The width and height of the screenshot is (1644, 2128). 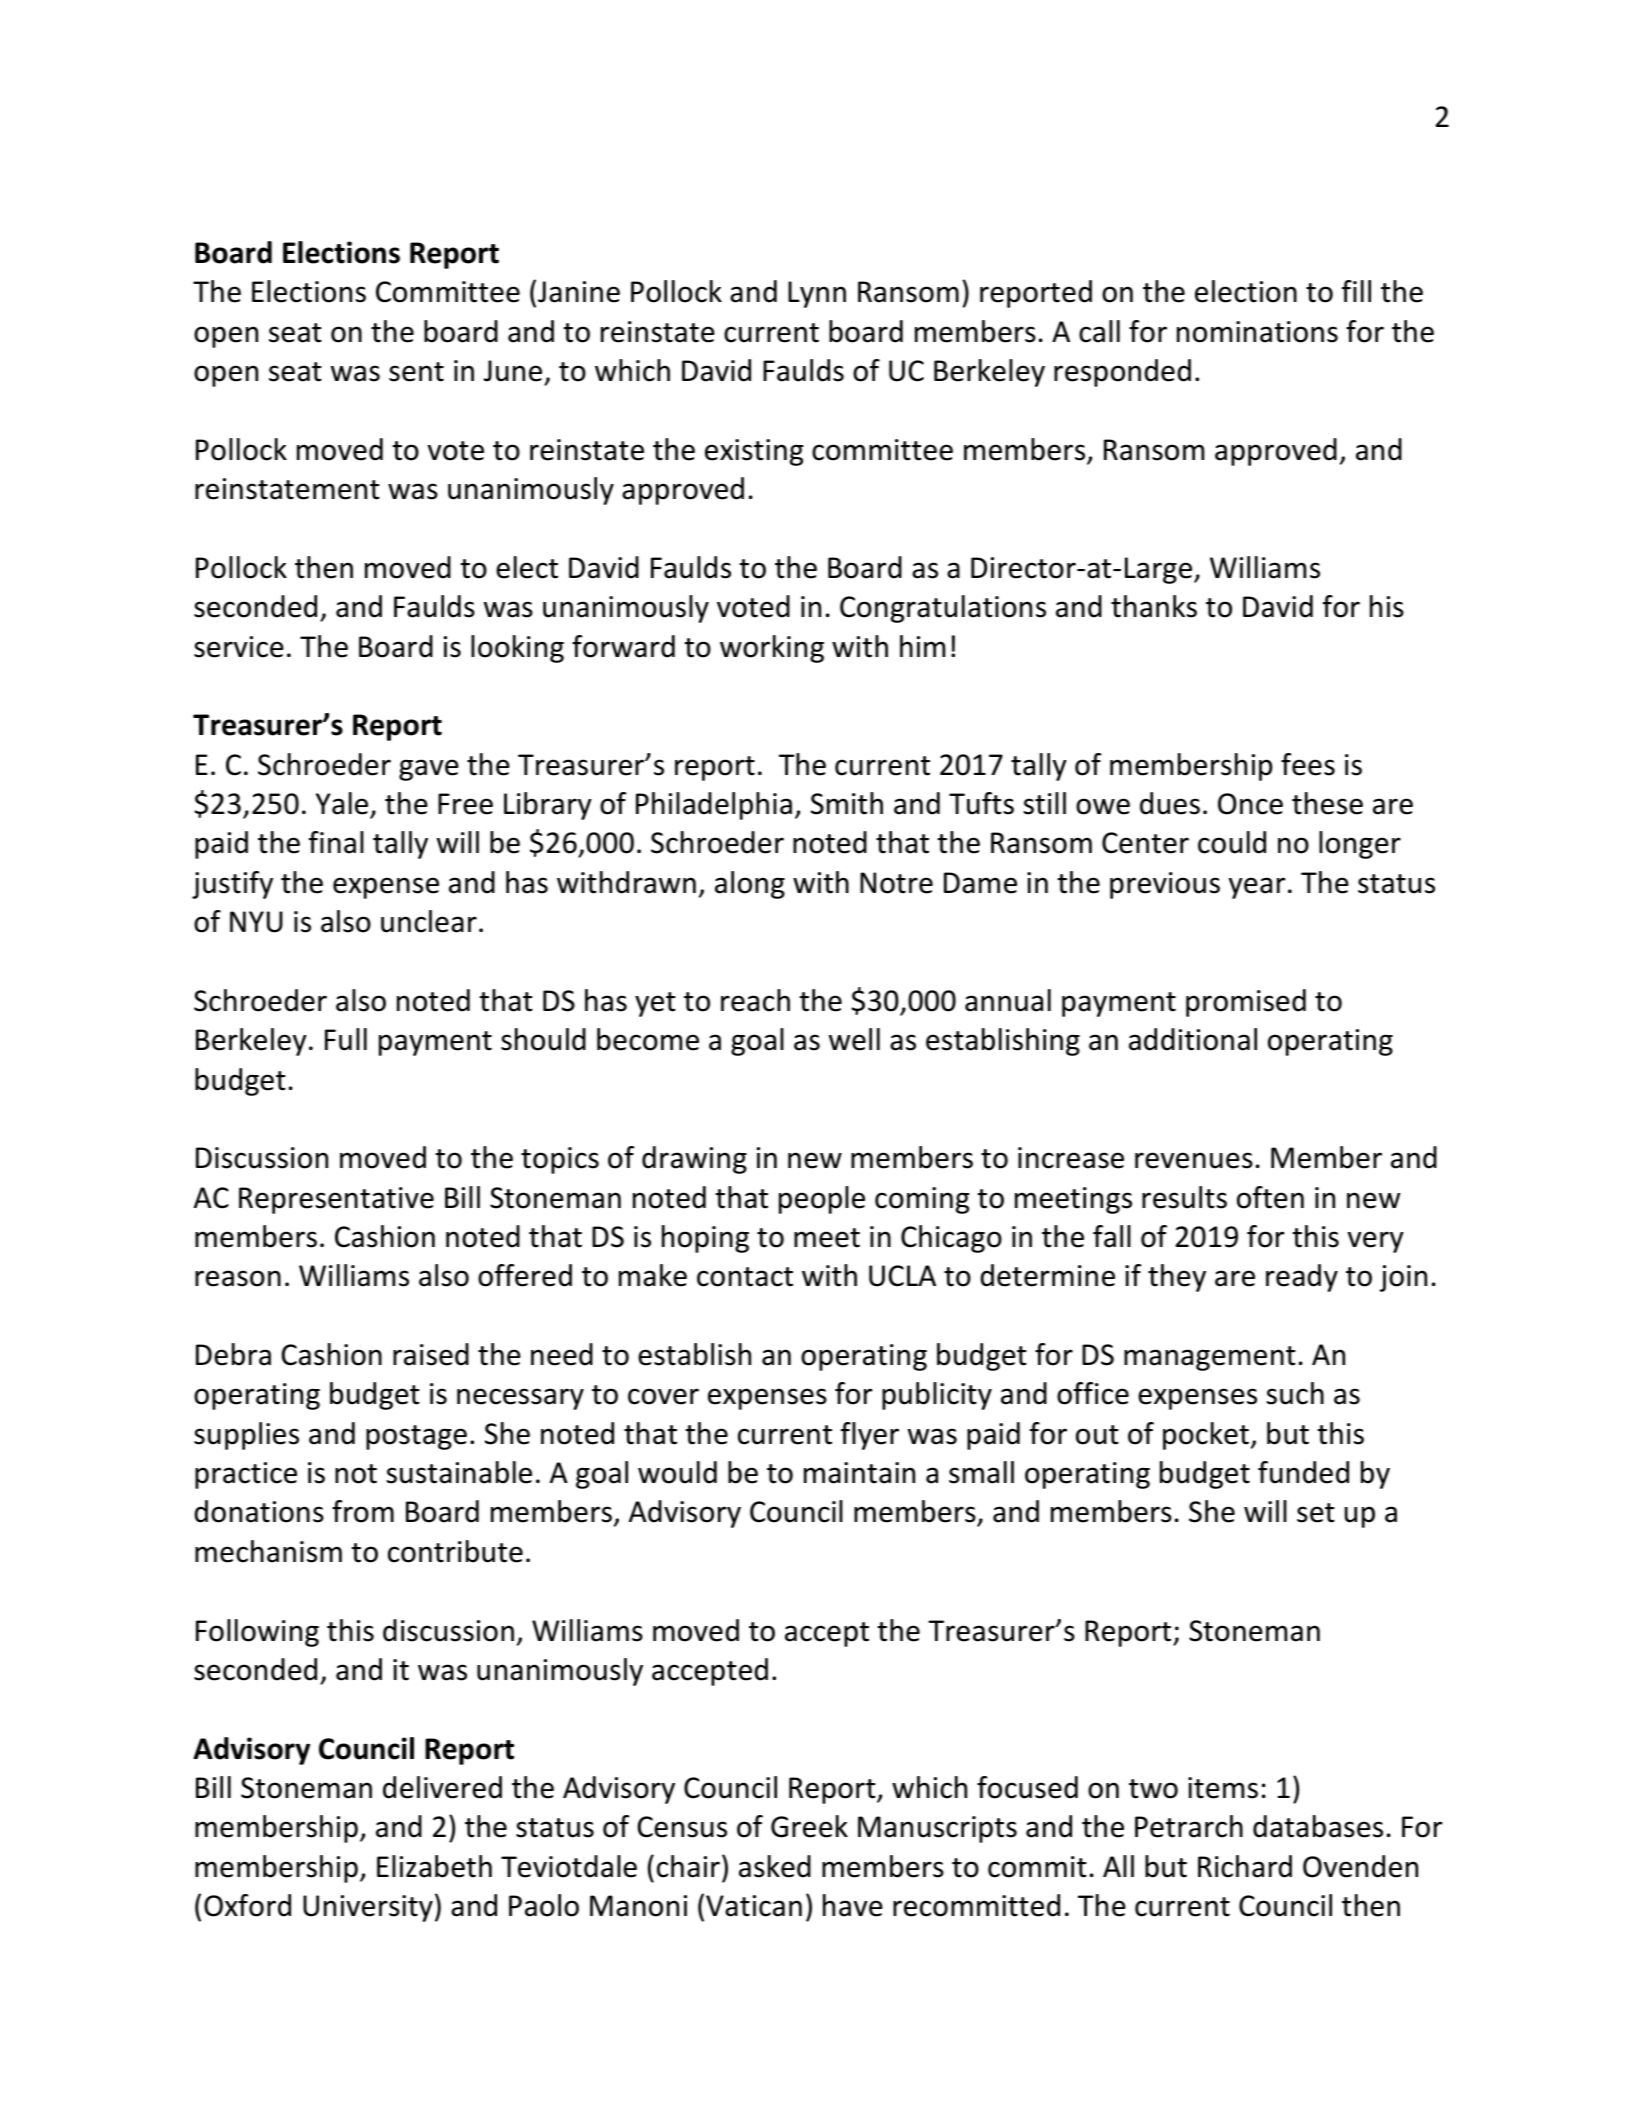 What do you see at coordinates (1194, 1160) in the screenshot?
I see `revenues` at bounding box center [1194, 1160].
